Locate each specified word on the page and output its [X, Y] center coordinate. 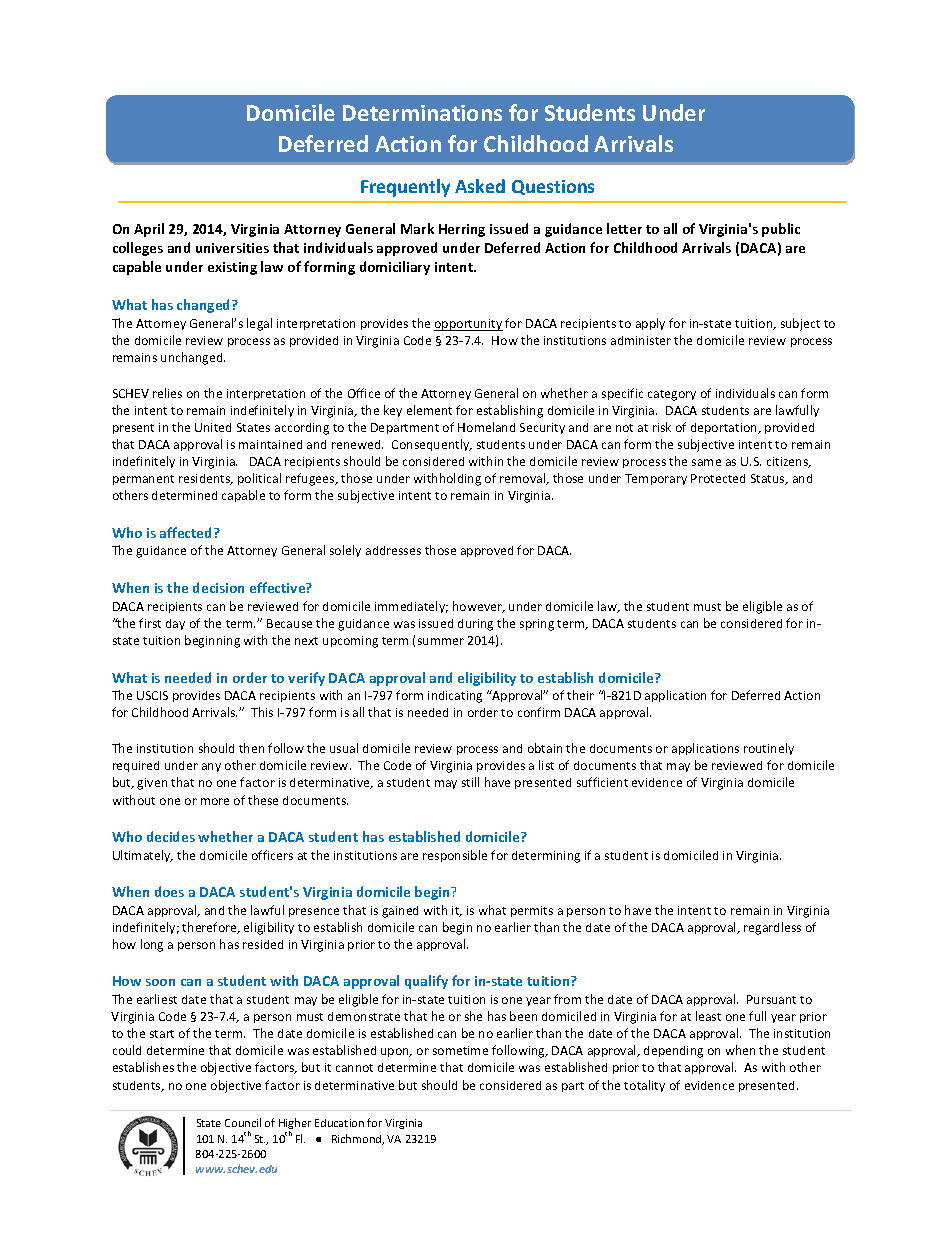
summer [441, 641]
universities [232, 248]
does [169, 891]
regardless [772, 928]
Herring [462, 230]
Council [243, 1122]
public [781, 230]
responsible [455, 856]
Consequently [432, 445]
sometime [460, 1050]
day [175, 624]
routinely [769, 749]
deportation [725, 428]
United [213, 427]
